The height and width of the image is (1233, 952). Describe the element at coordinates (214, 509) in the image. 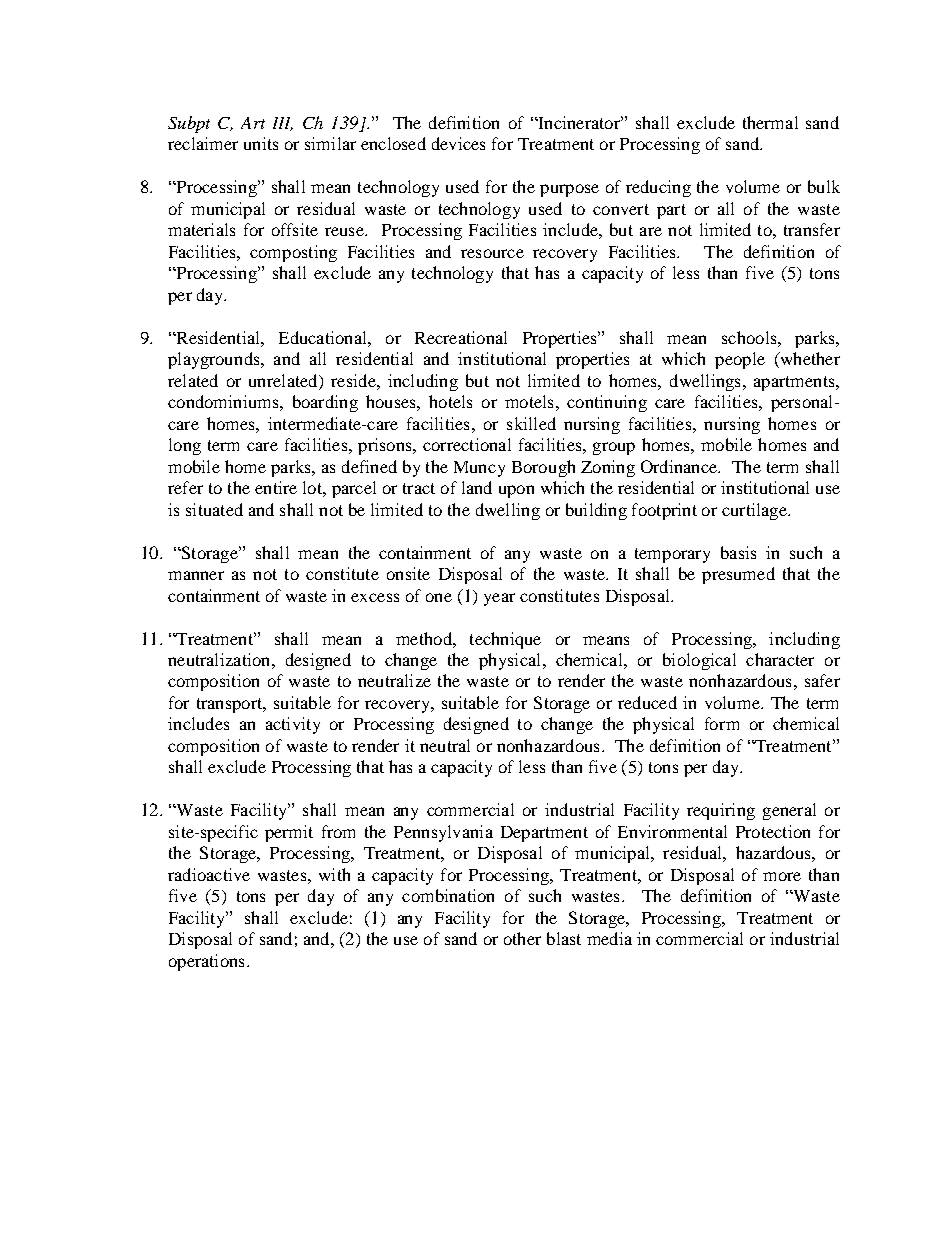

I see `situated` at that location.
